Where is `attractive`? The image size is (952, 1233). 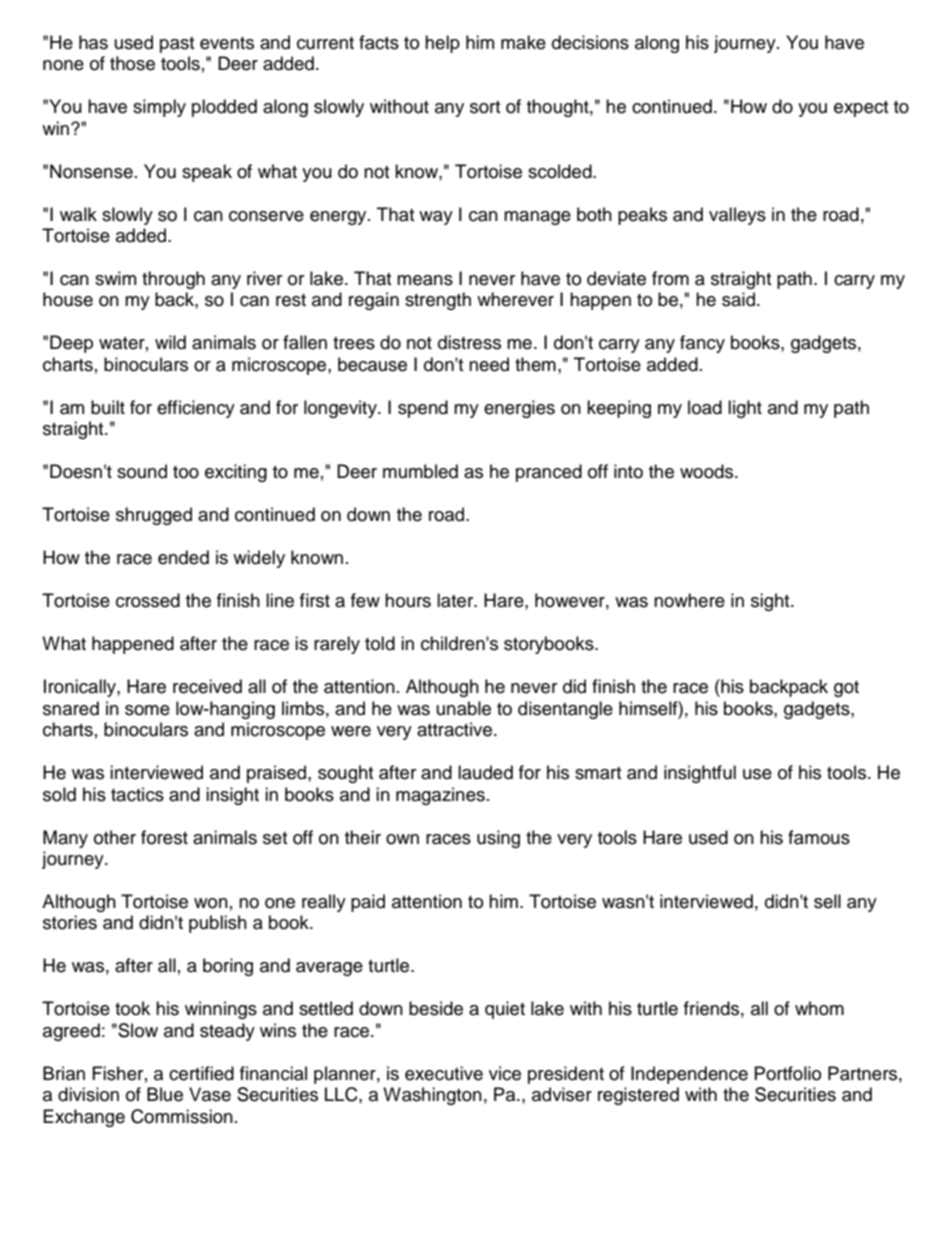 attractive is located at coordinates (454, 729).
